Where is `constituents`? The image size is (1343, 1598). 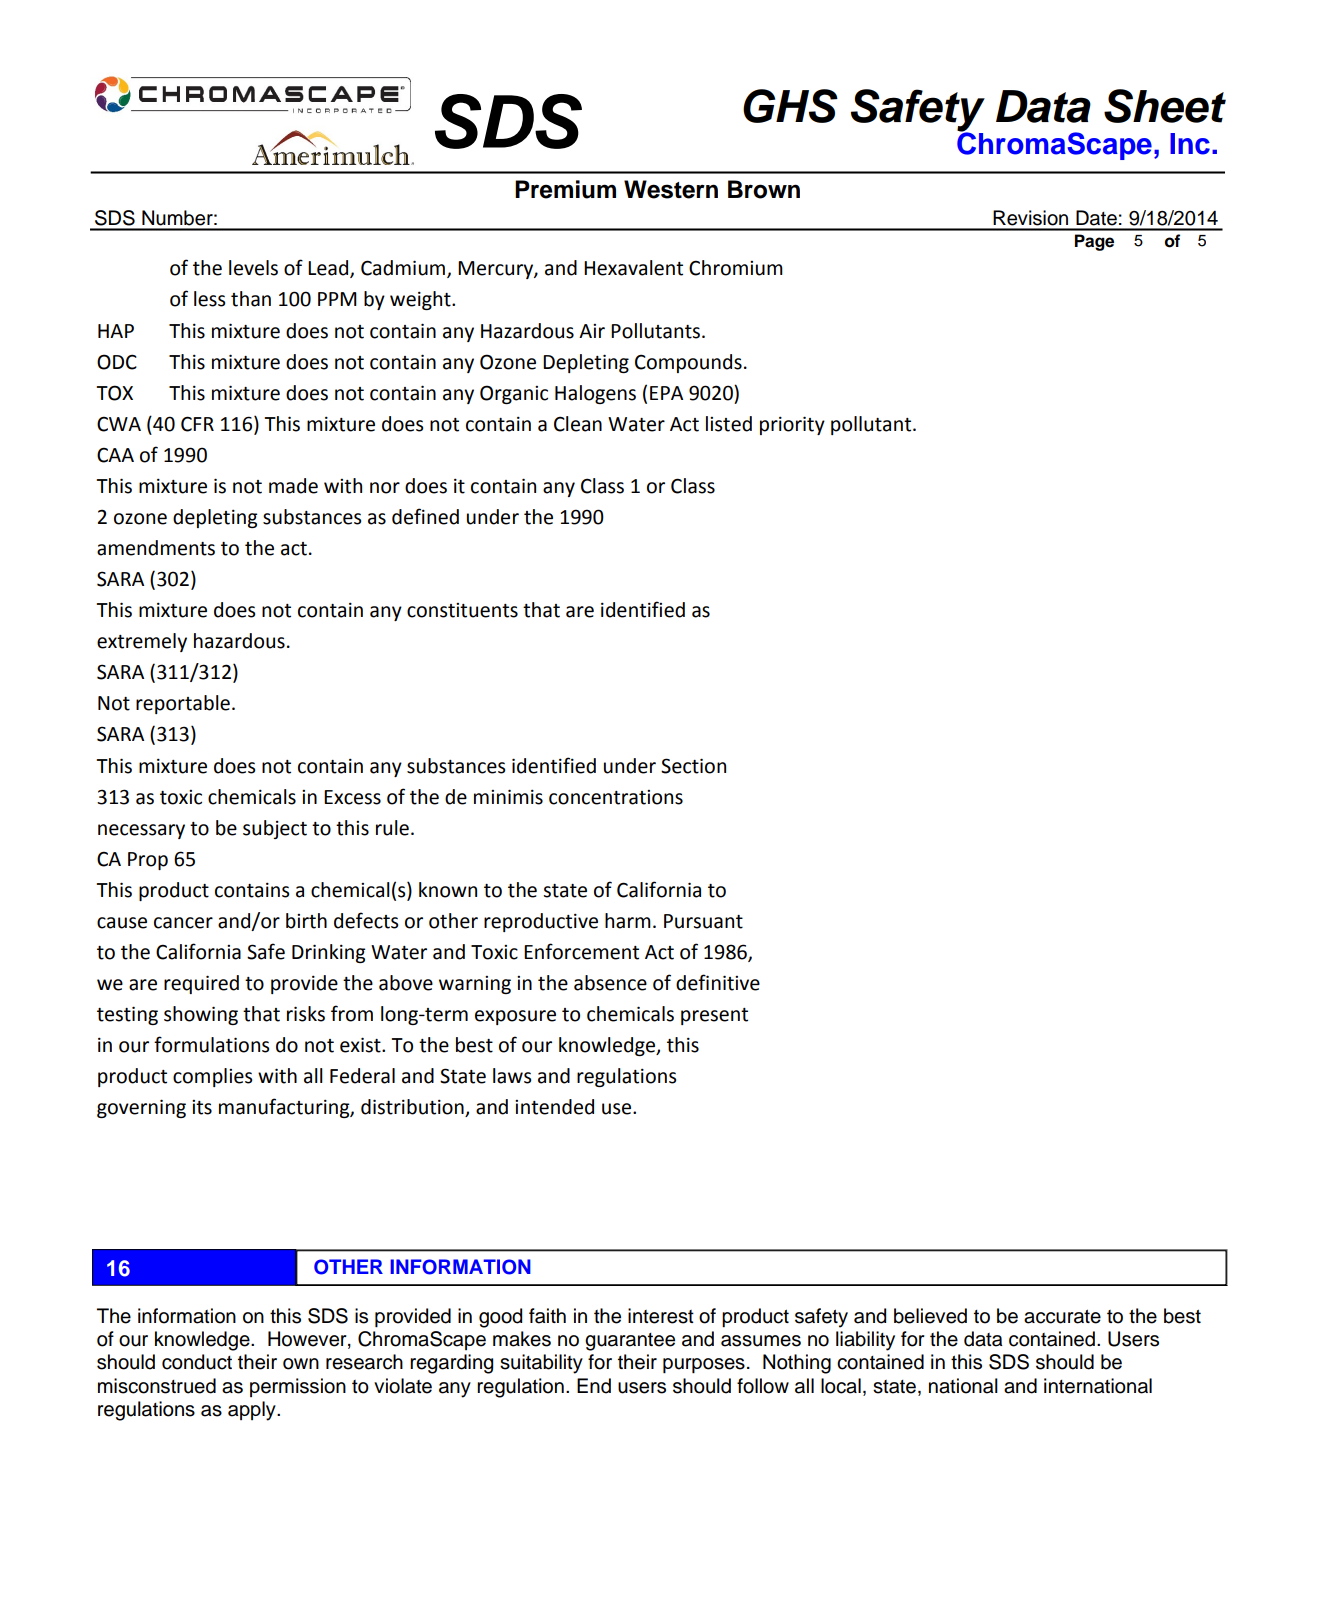 constituents is located at coordinates (462, 610).
